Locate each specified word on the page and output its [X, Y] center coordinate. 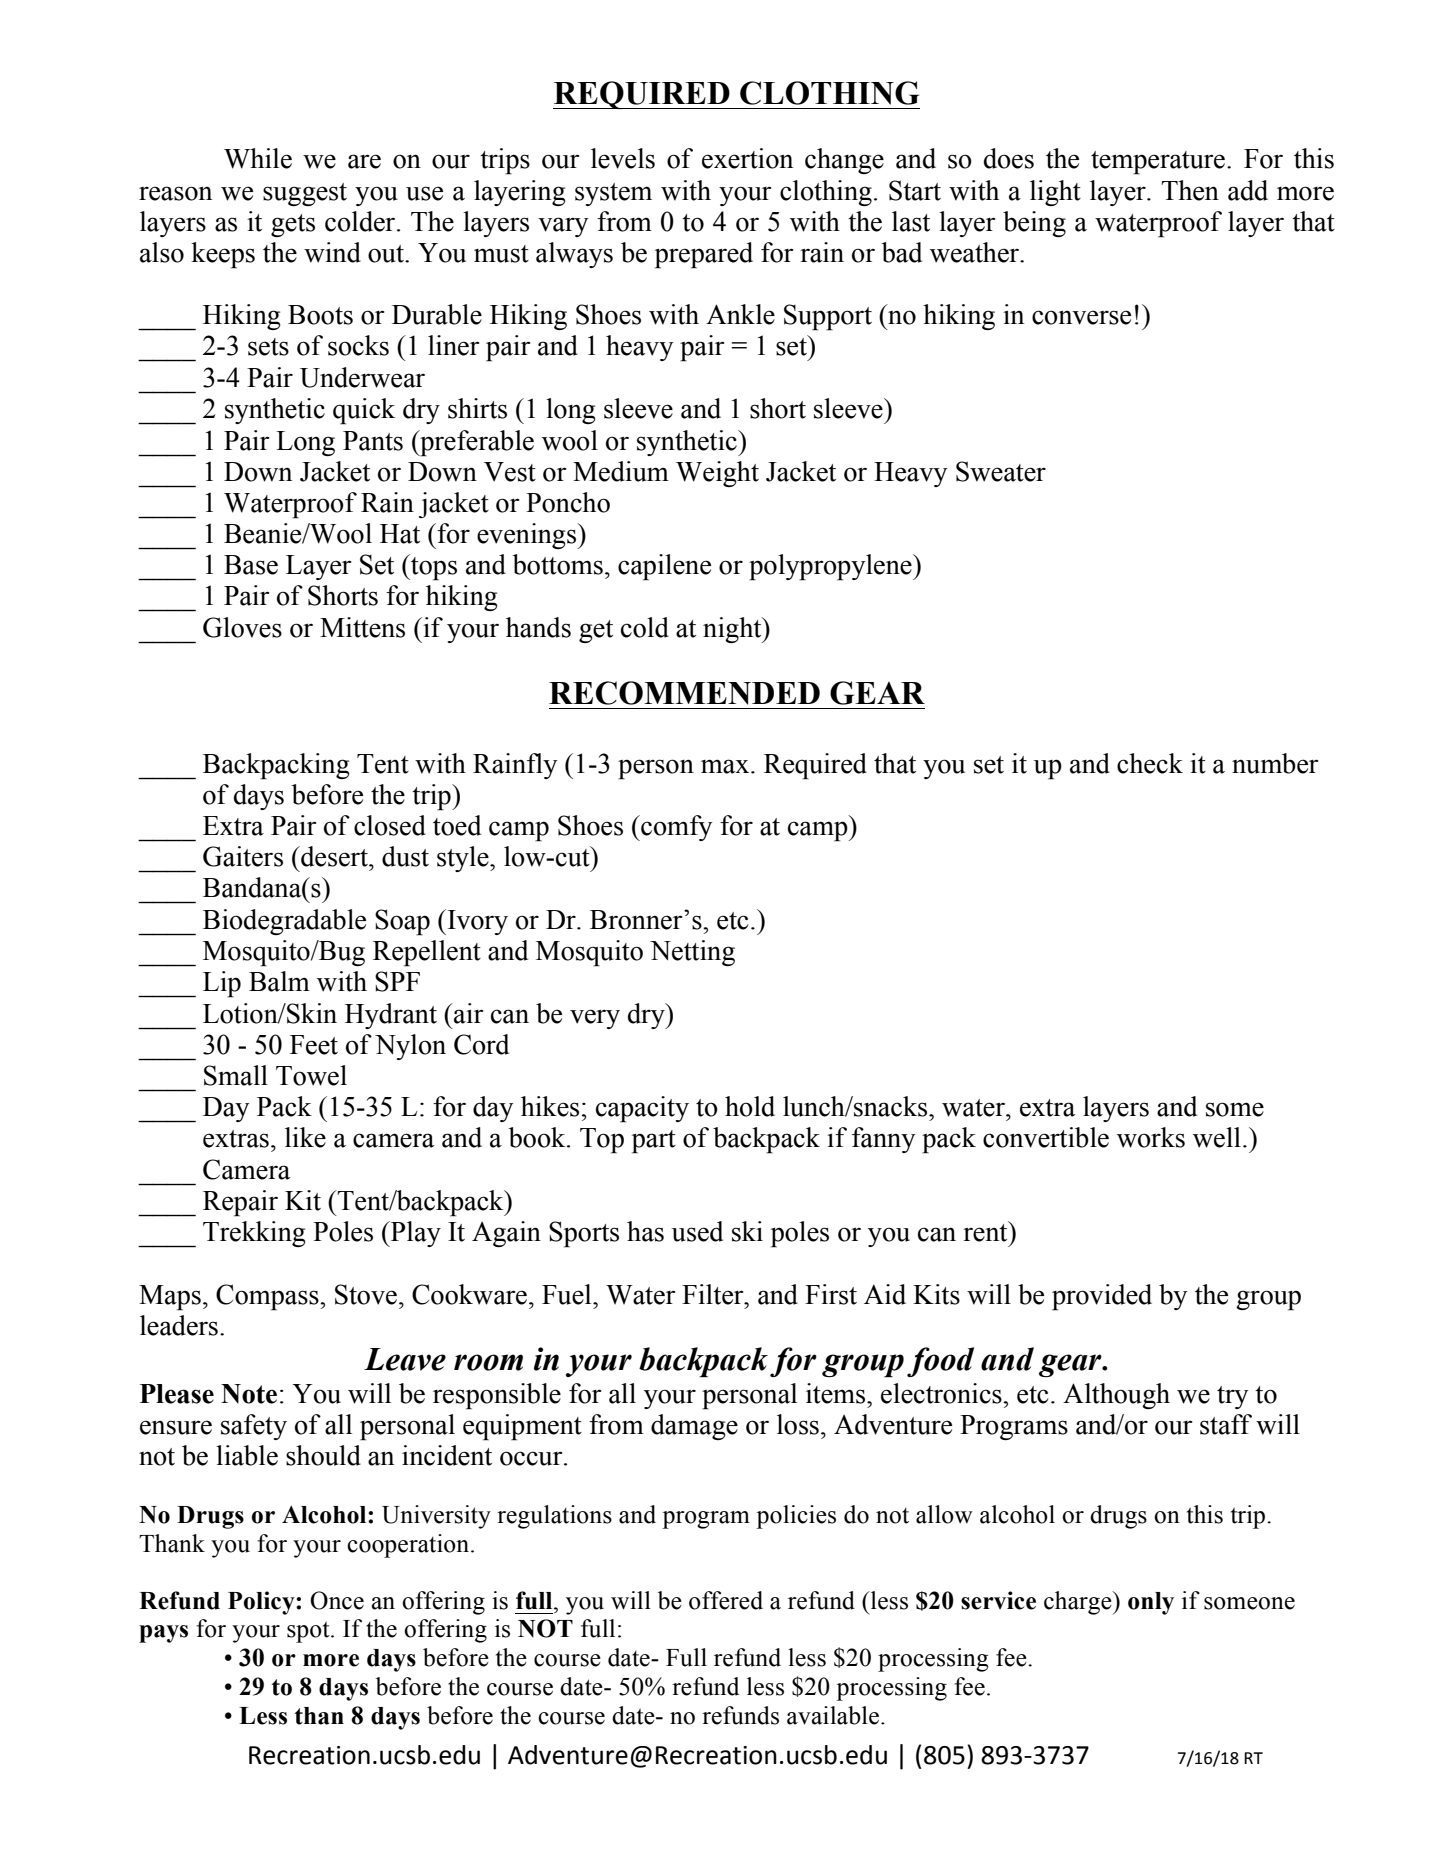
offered [726, 1600]
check [1150, 763]
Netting [692, 953]
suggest [305, 194]
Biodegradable [284, 922]
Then [1190, 190]
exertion [747, 158]
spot [309, 1632]
